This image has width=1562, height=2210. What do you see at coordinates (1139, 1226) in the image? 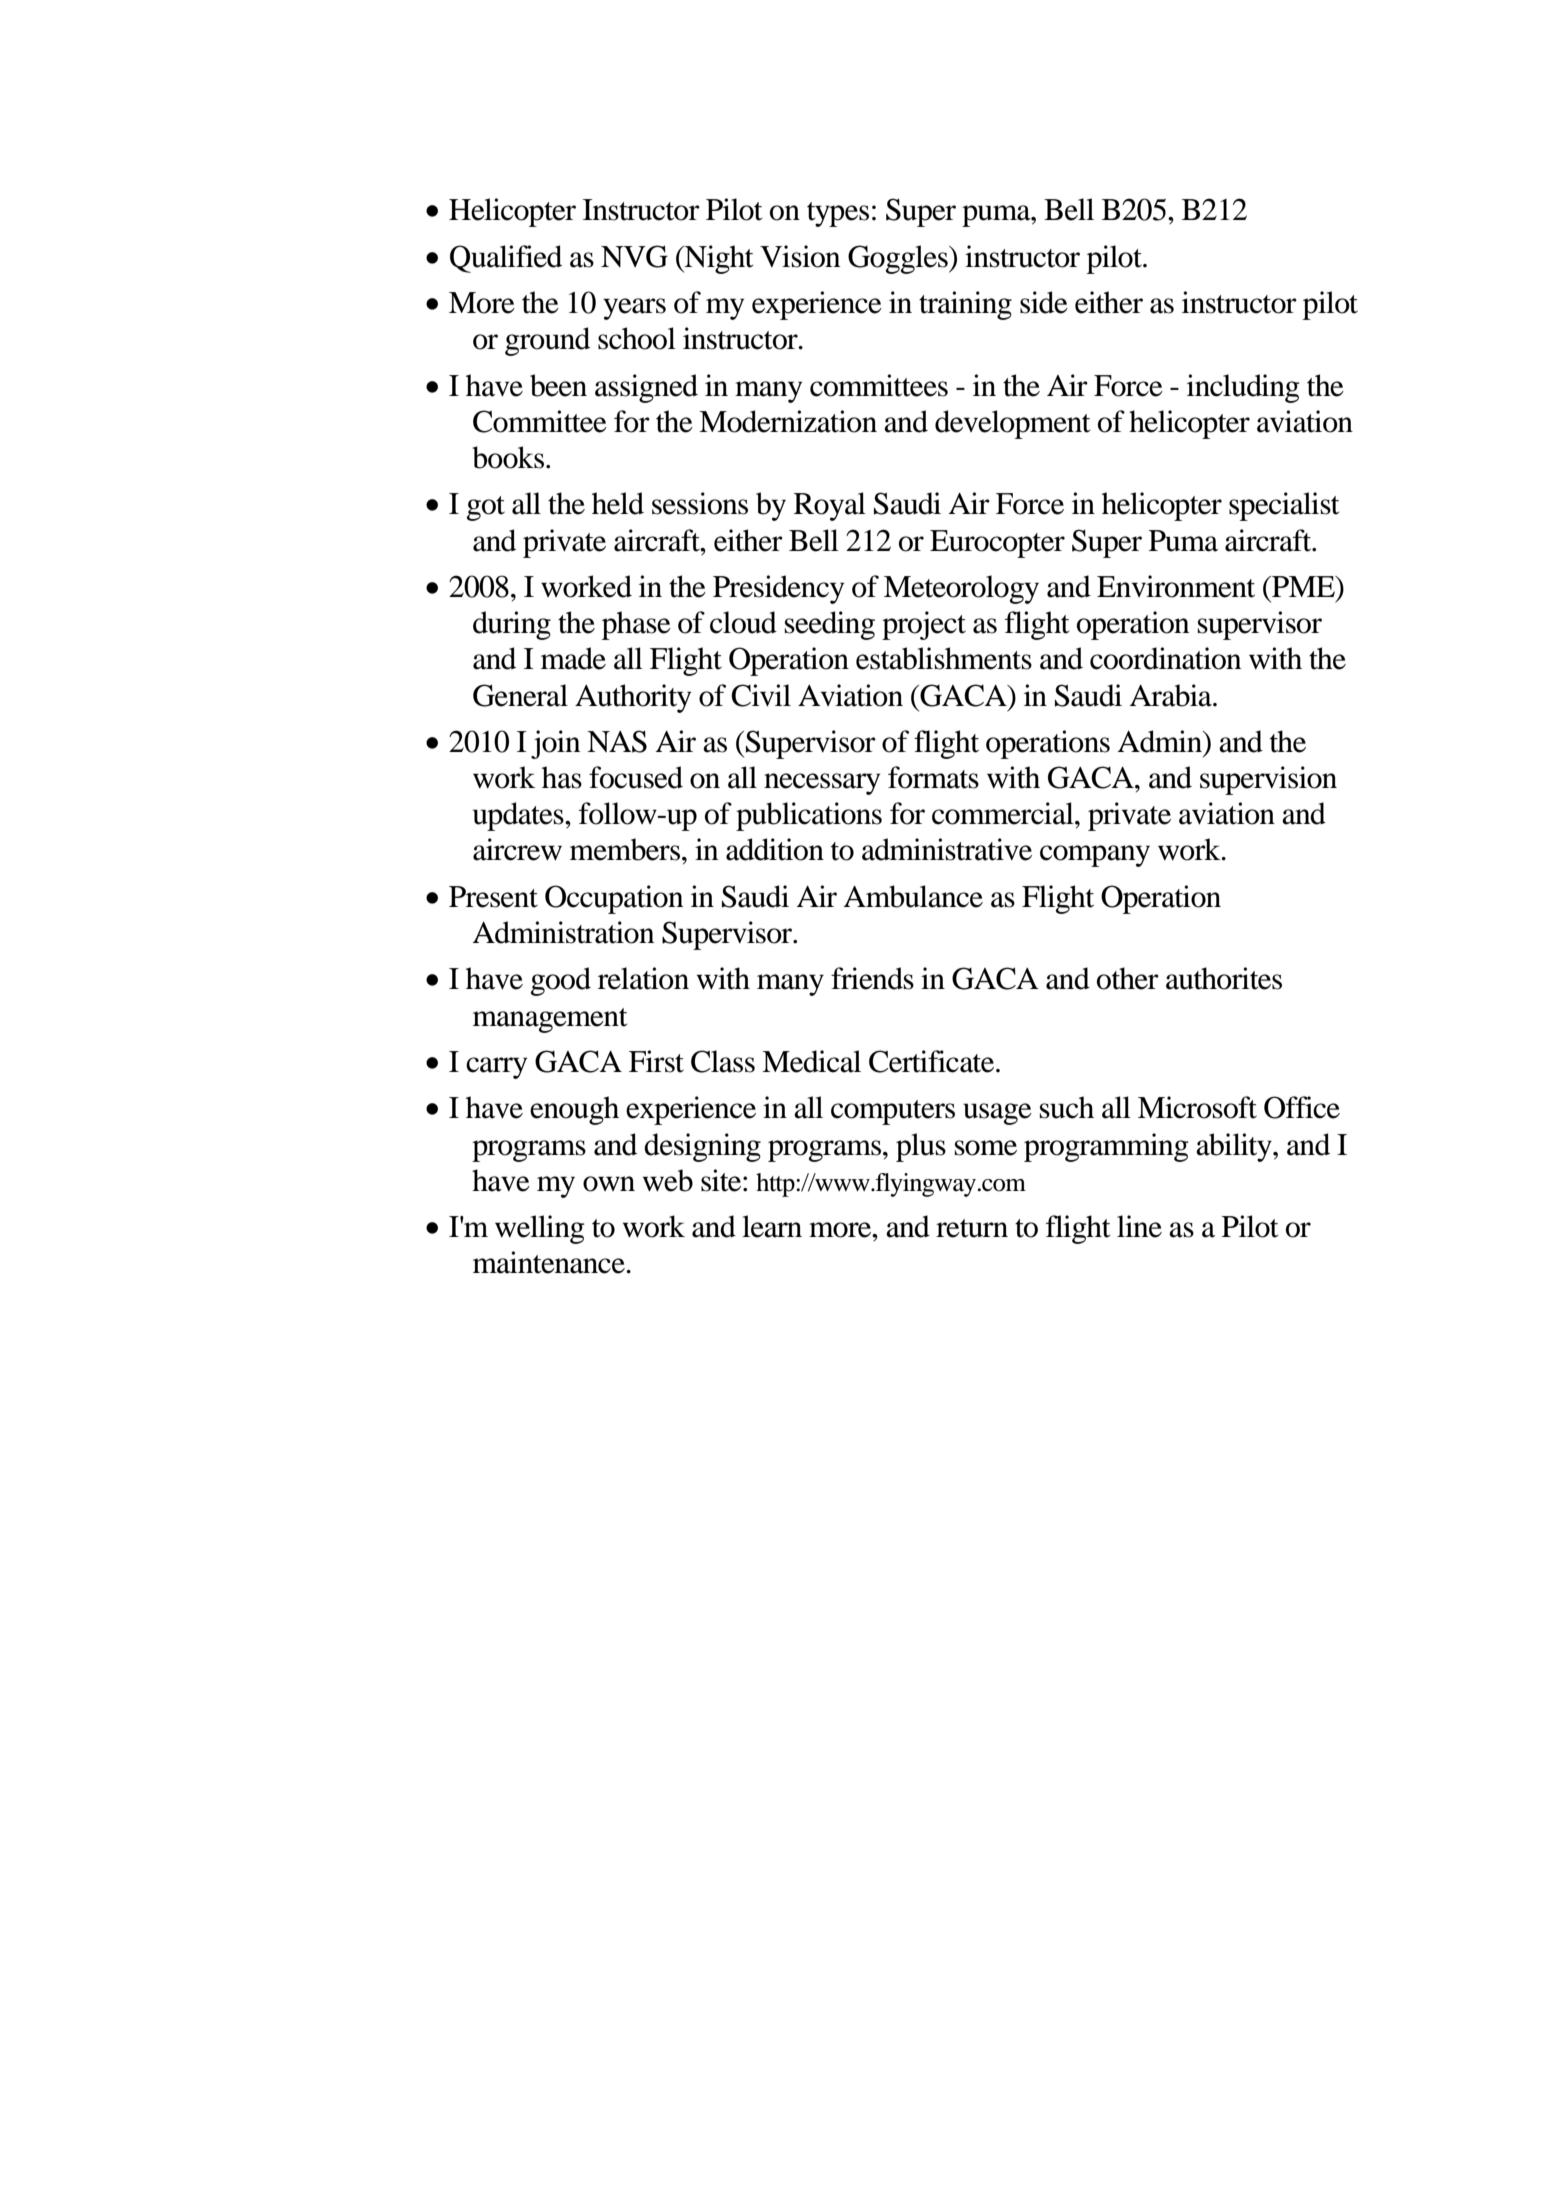
I see `line` at bounding box center [1139, 1226].
